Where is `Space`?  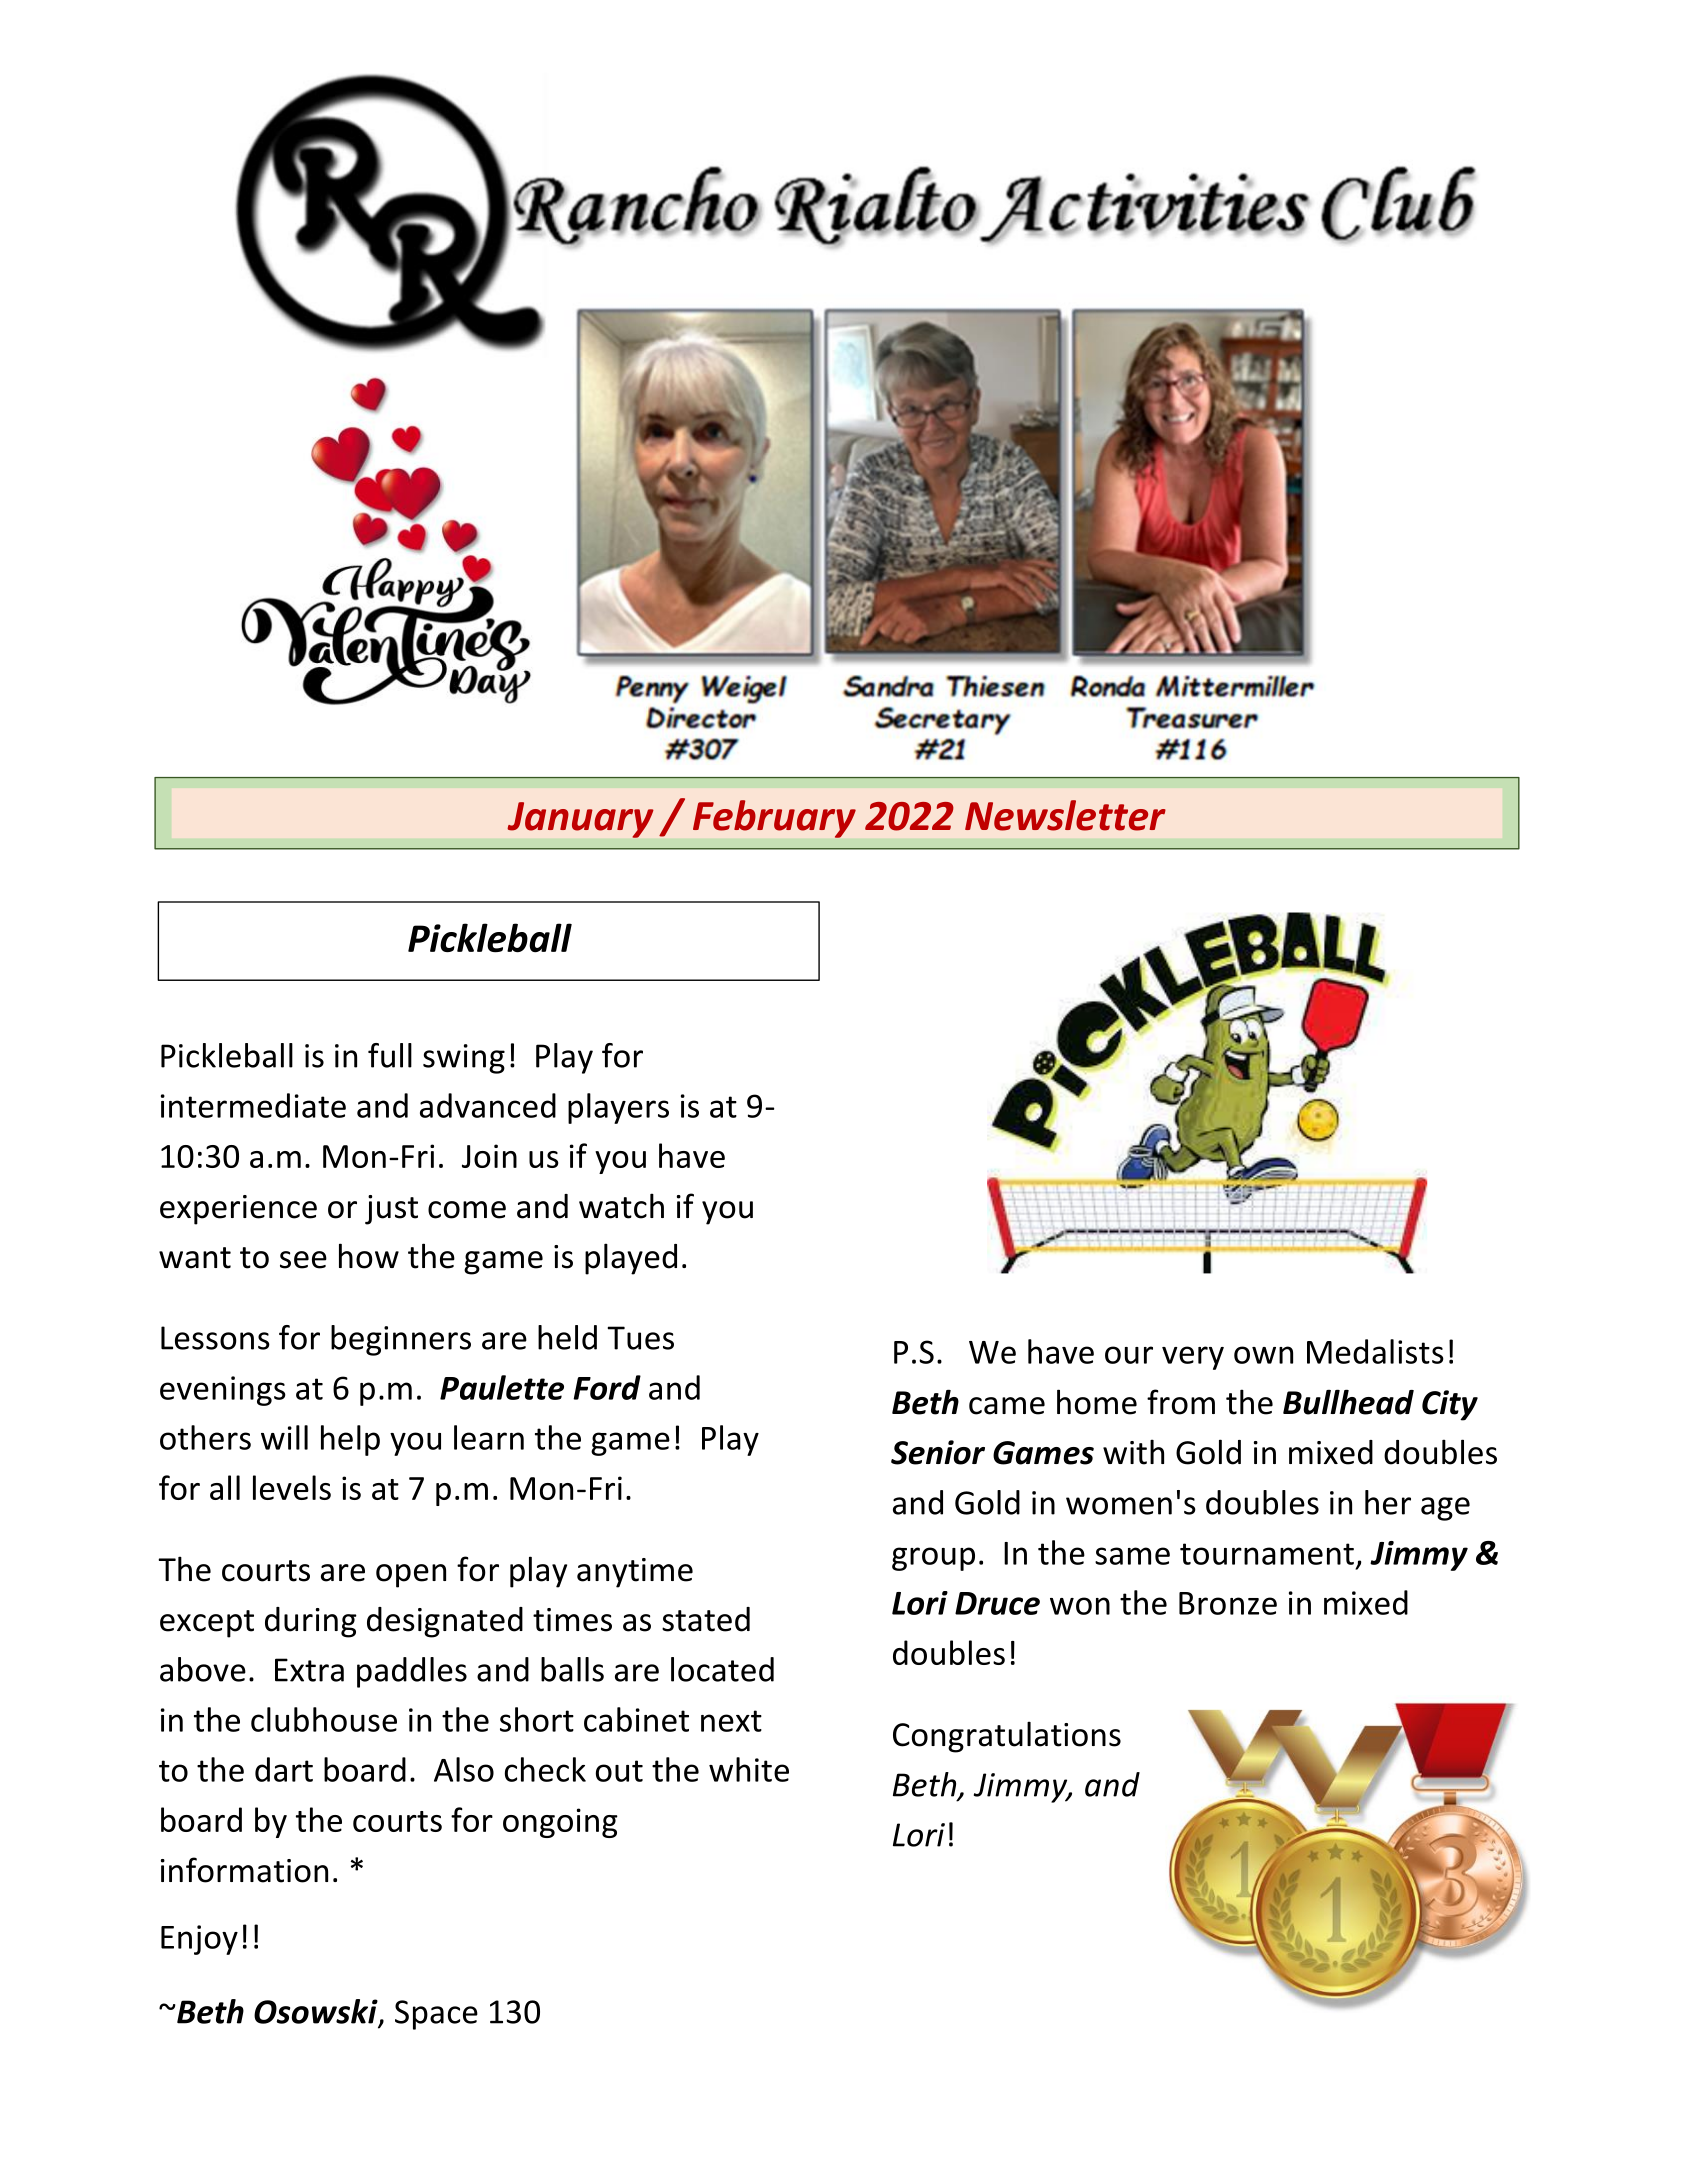
Space is located at coordinates (436, 2015).
